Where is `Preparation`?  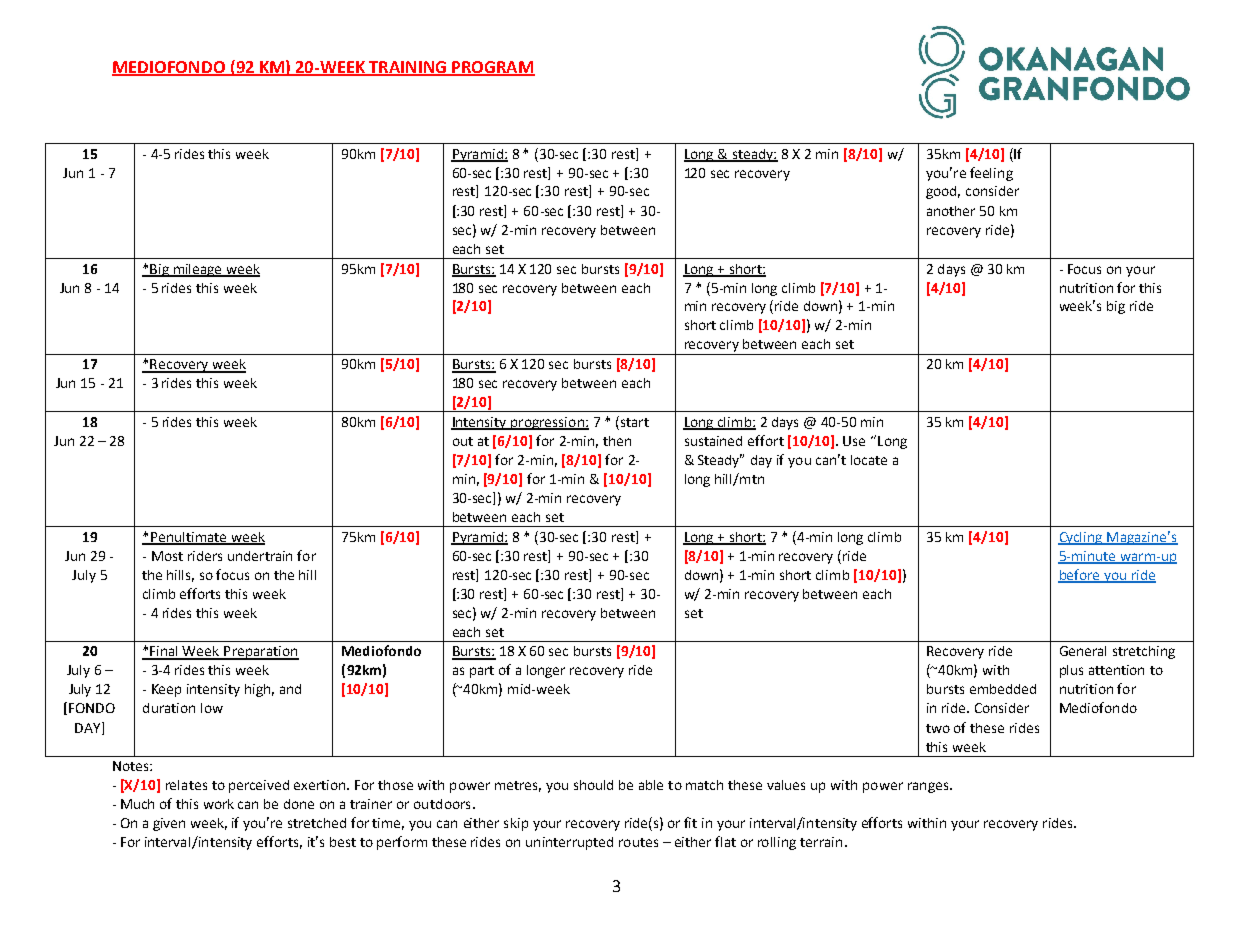
Preparation is located at coordinates (260, 653).
